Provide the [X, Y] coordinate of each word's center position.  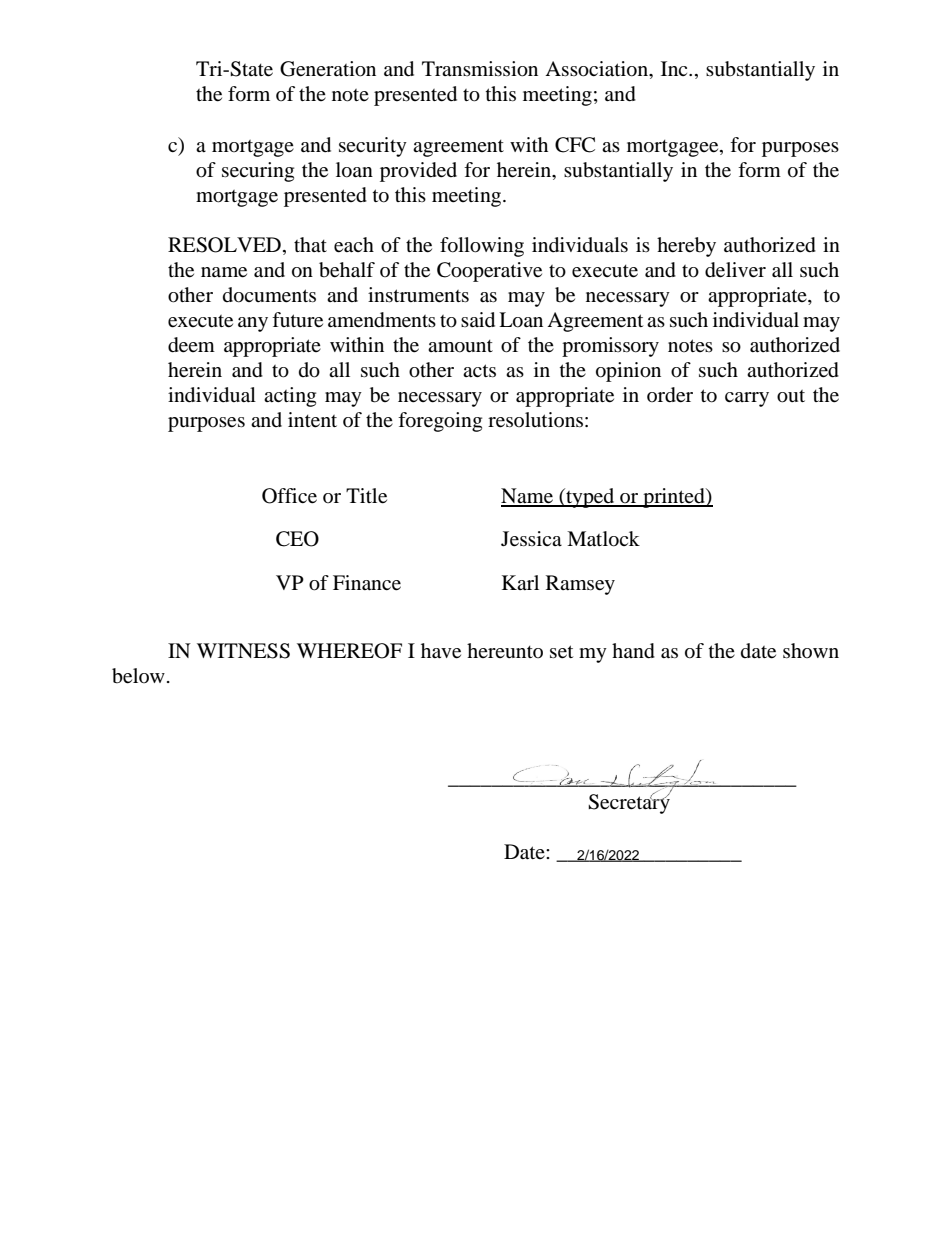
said [478, 320]
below [138, 676]
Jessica [531, 539]
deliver [735, 270]
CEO [297, 539]
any [253, 324]
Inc [675, 68]
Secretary [629, 803]
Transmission [480, 69]
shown [811, 650]
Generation [328, 69]
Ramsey [580, 585]
